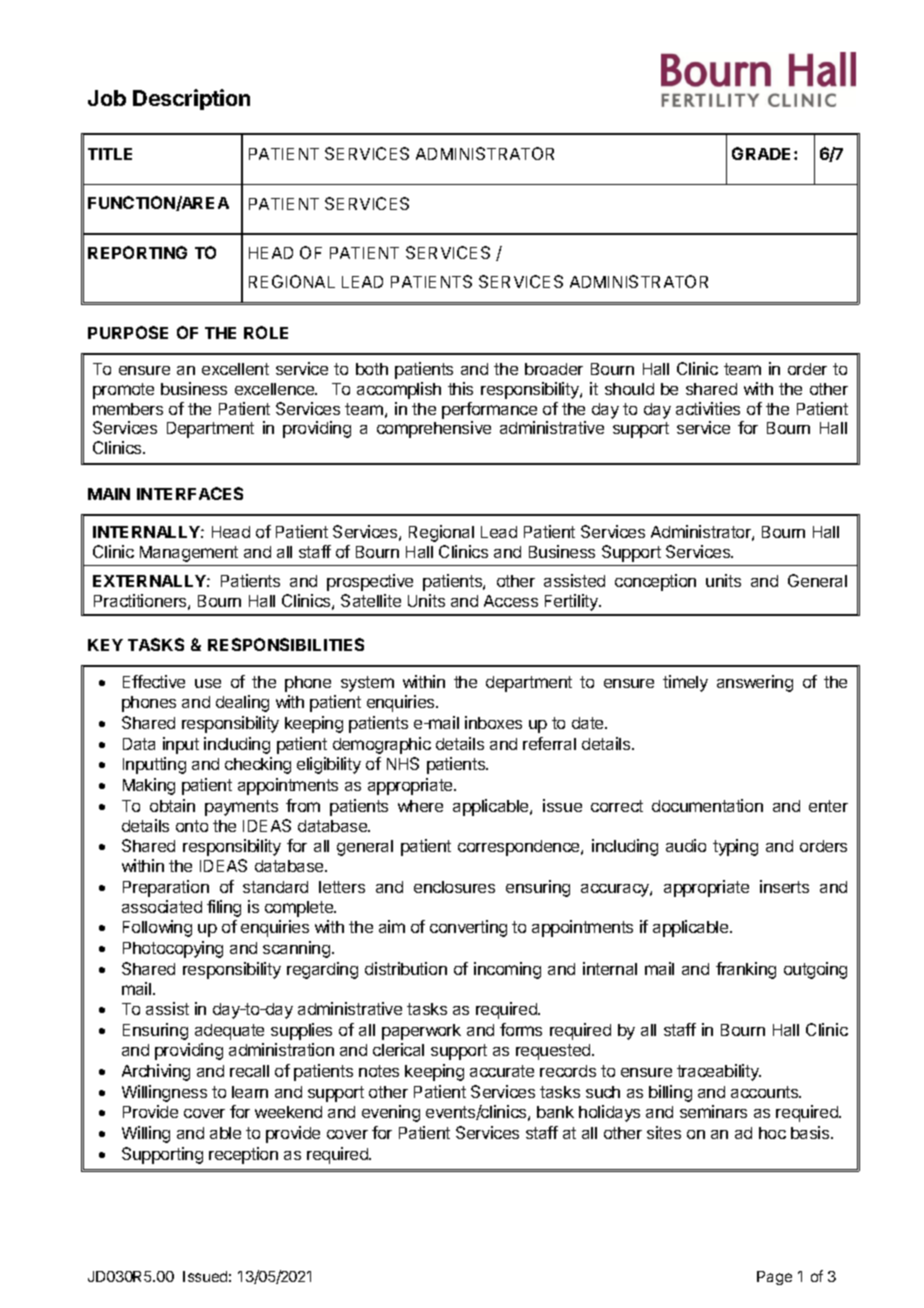  What do you see at coordinates (493, 722) in the screenshot?
I see `inboxes` at bounding box center [493, 722].
